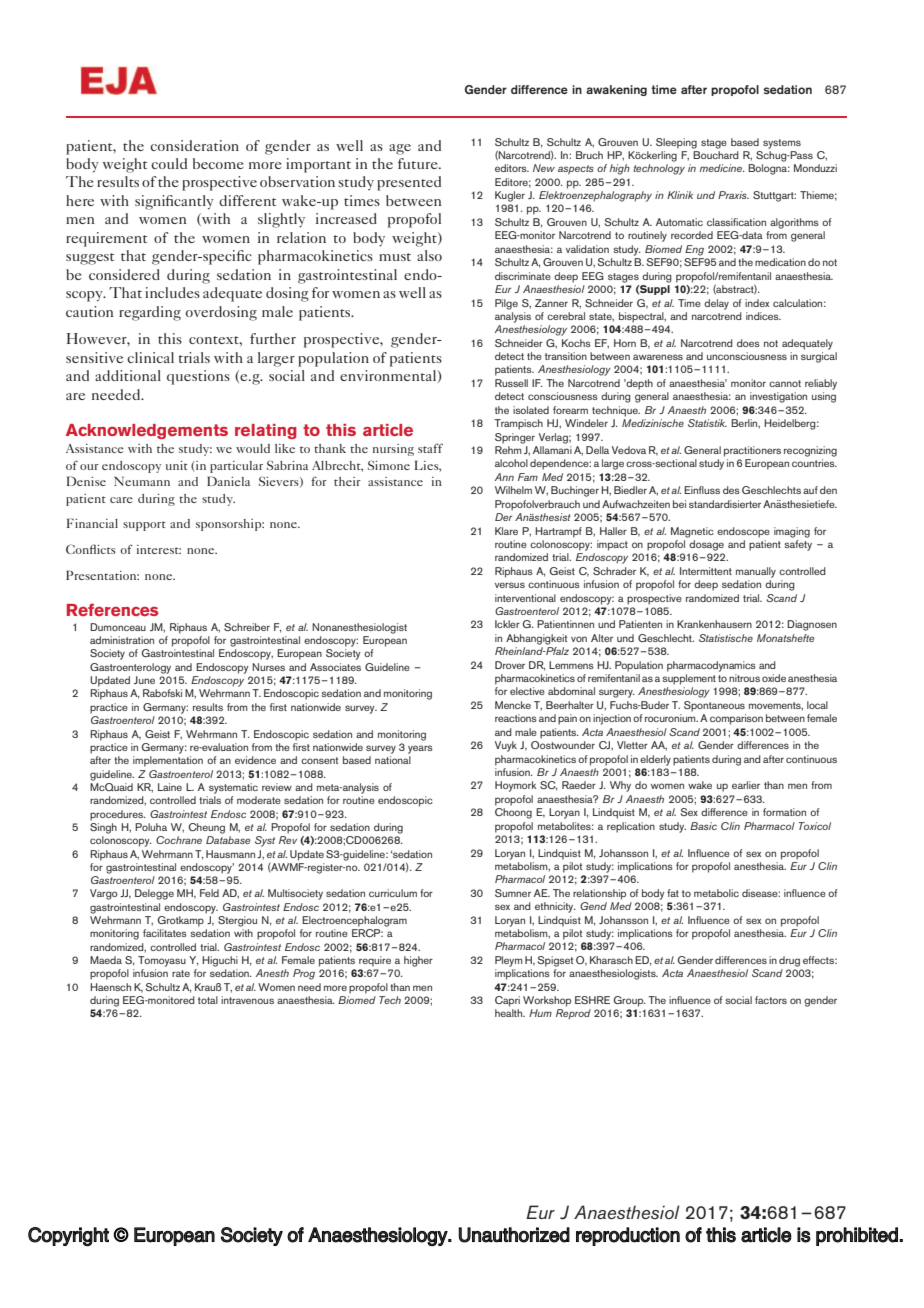 The height and width of the image is (1308, 924). Describe the element at coordinates (789, 961) in the image. I see `drug` at that location.
